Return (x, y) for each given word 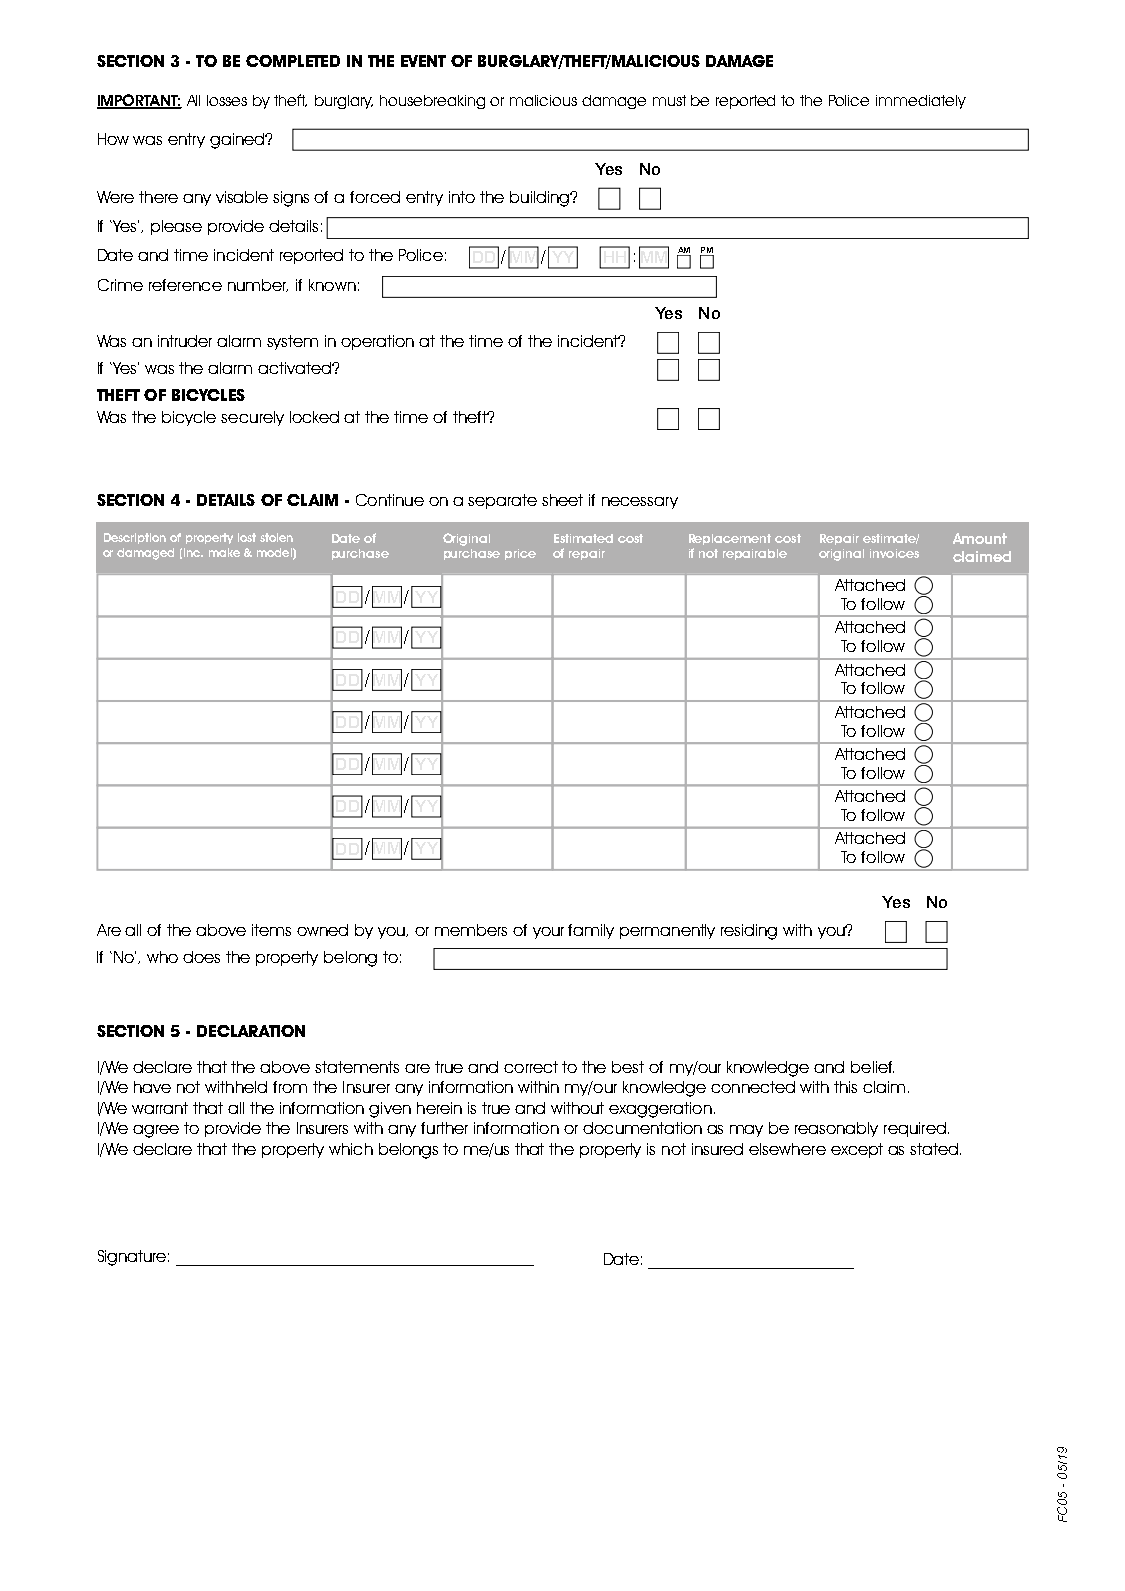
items (271, 930)
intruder (185, 341)
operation (377, 342)
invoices (894, 553)
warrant (160, 1108)
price (520, 554)
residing (749, 932)
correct (531, 1067)
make (224, 552)
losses (227, 100)
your (548, 933)
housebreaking (432, 102)
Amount (980, 538)
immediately (921, 102)
